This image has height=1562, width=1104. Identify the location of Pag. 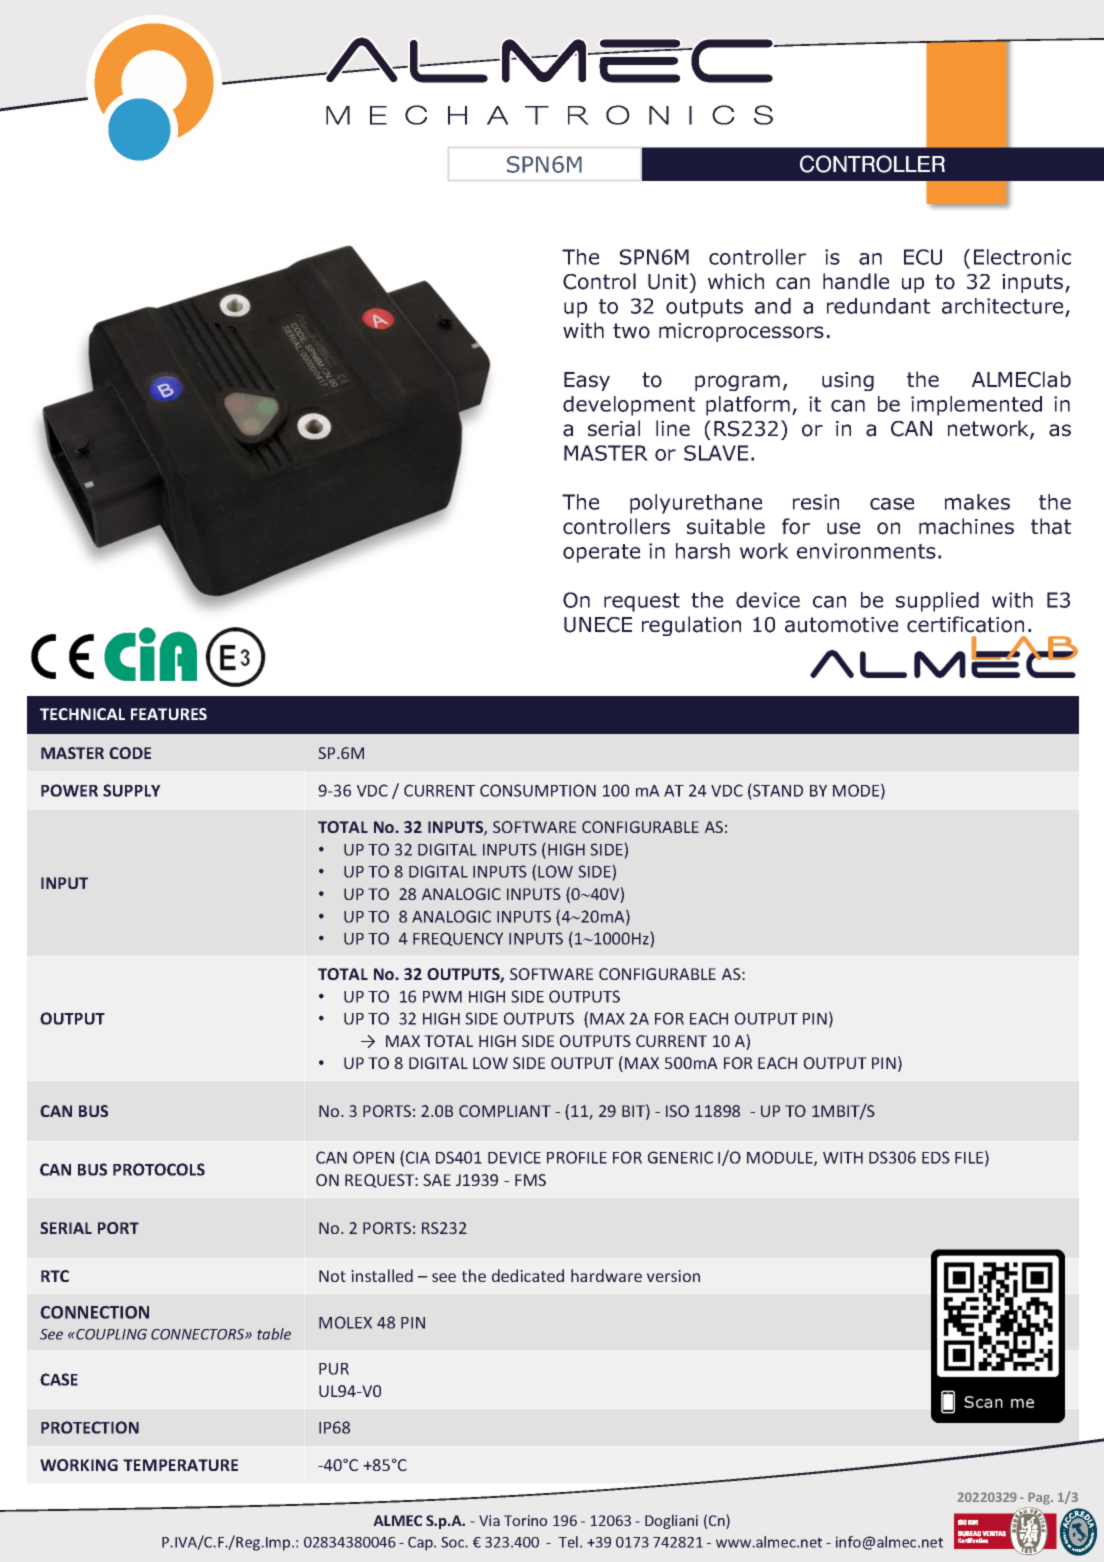
(1040, 1500).
